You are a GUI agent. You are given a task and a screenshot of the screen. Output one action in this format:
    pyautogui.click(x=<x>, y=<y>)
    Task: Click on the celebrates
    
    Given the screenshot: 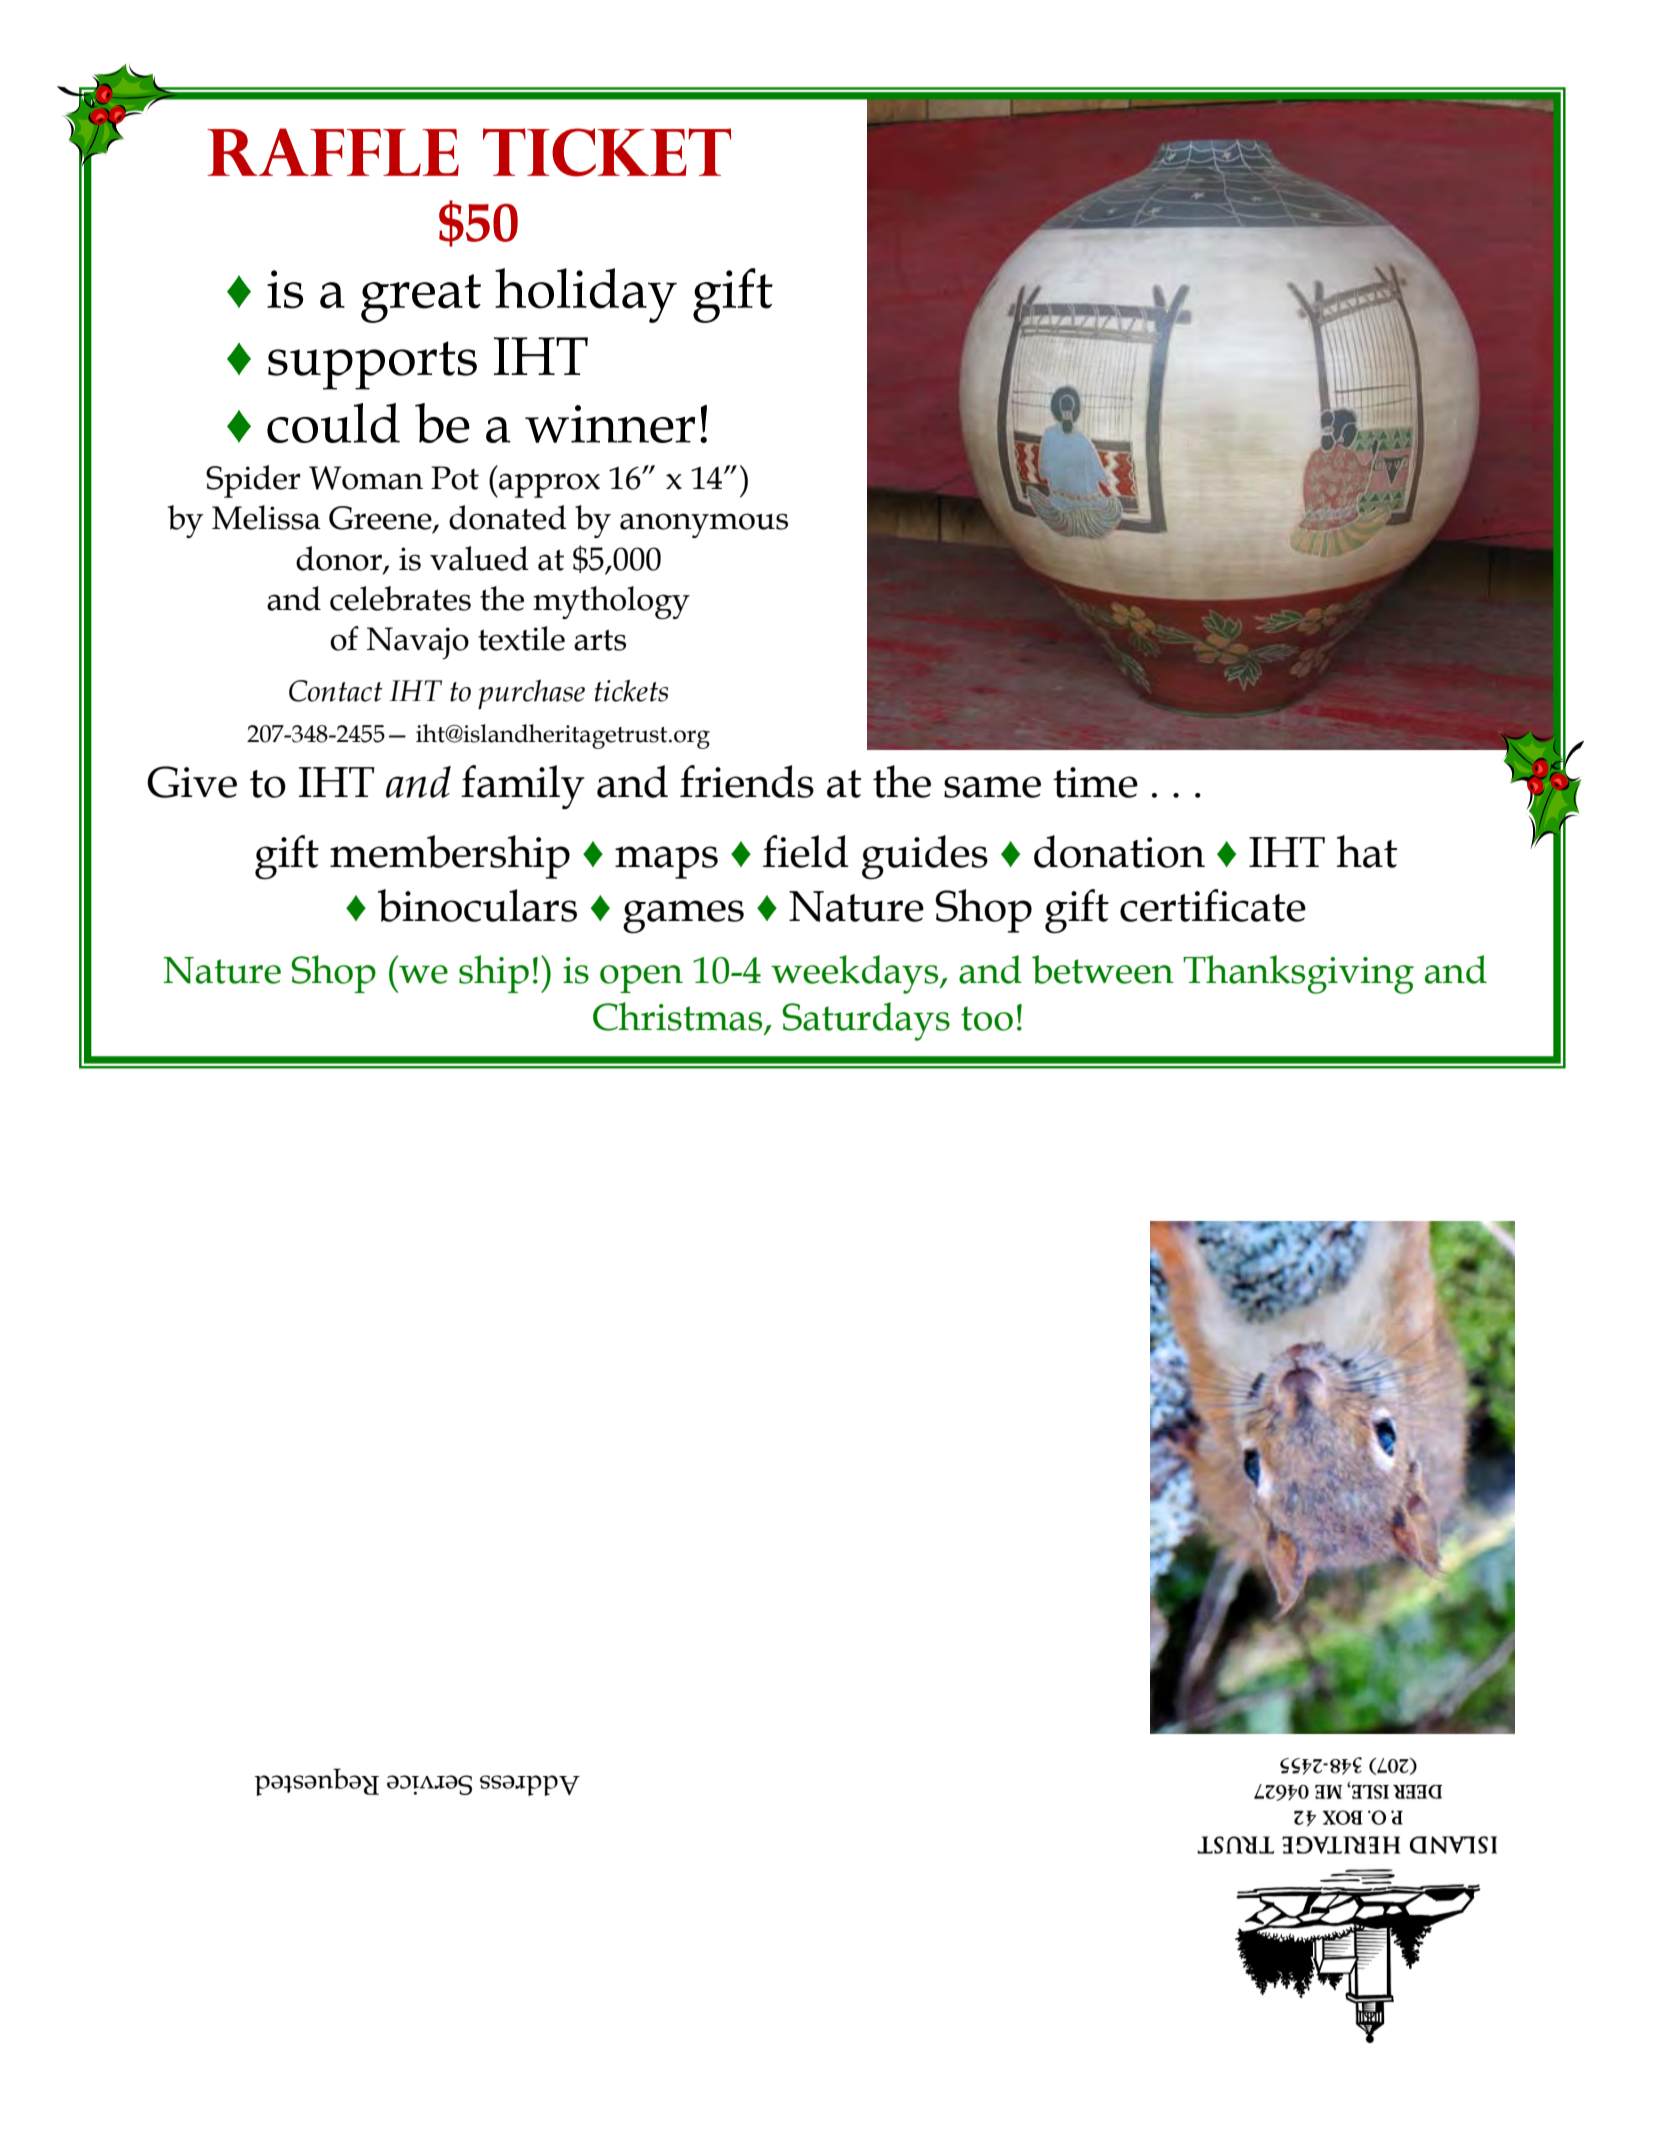 What is the action you would take?
    pyautogui.click(x=400, y=598)
